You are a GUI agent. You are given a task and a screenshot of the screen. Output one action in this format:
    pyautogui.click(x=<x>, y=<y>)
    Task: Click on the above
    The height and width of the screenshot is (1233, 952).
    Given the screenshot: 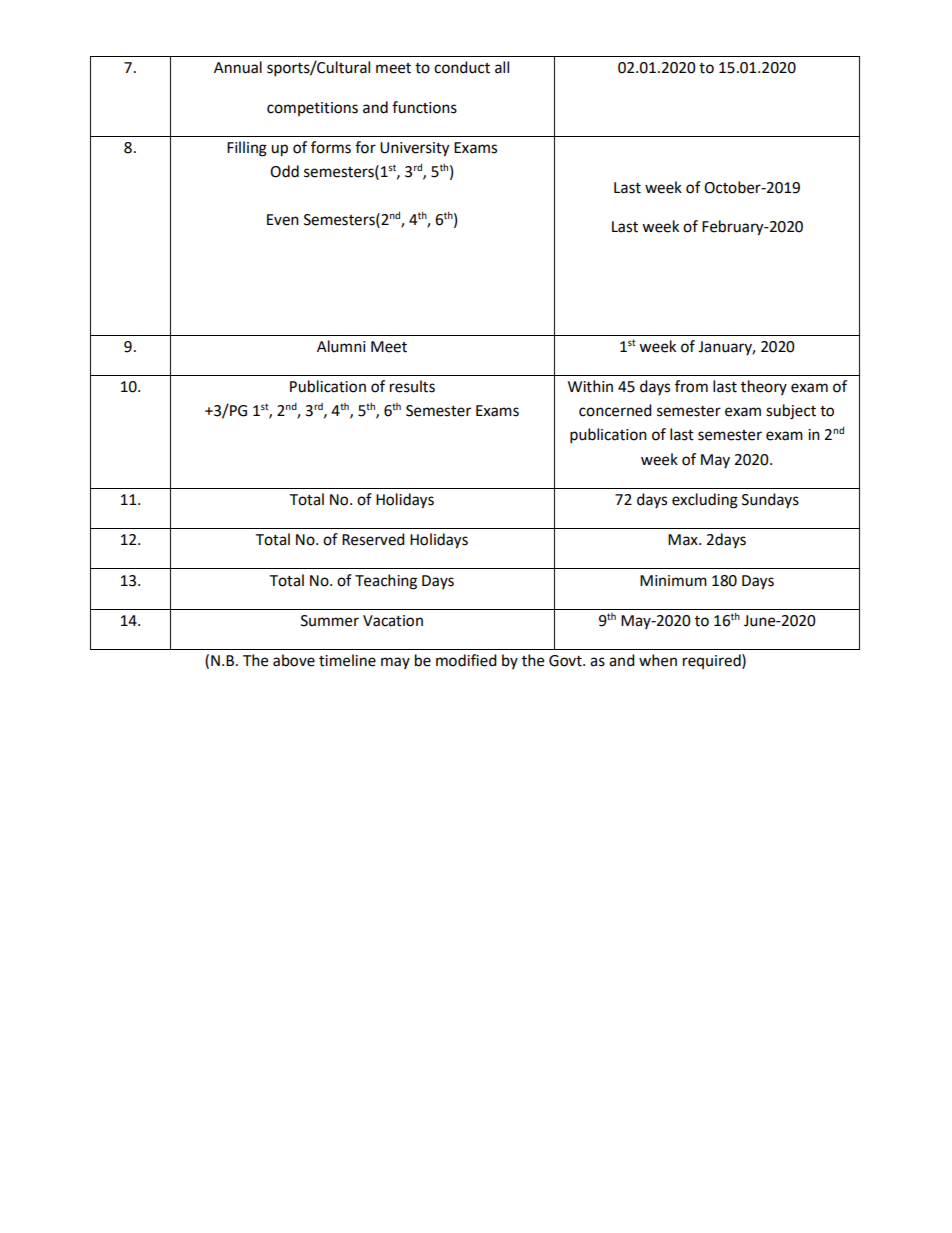 What is the action you would take?
    pyautogui.click(x=294, y=660)
